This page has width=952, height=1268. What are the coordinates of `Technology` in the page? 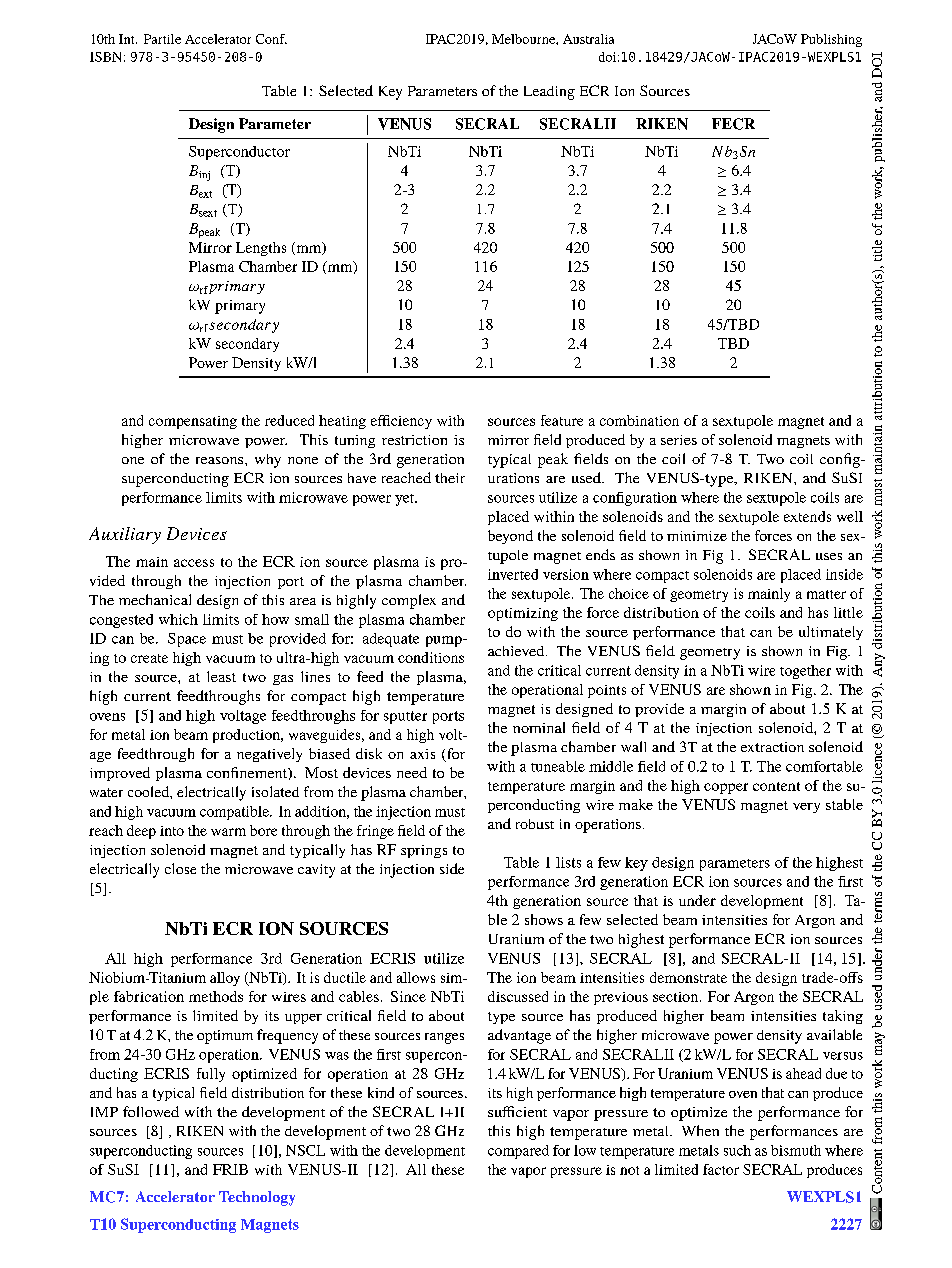 It's located at (257, 1198).
